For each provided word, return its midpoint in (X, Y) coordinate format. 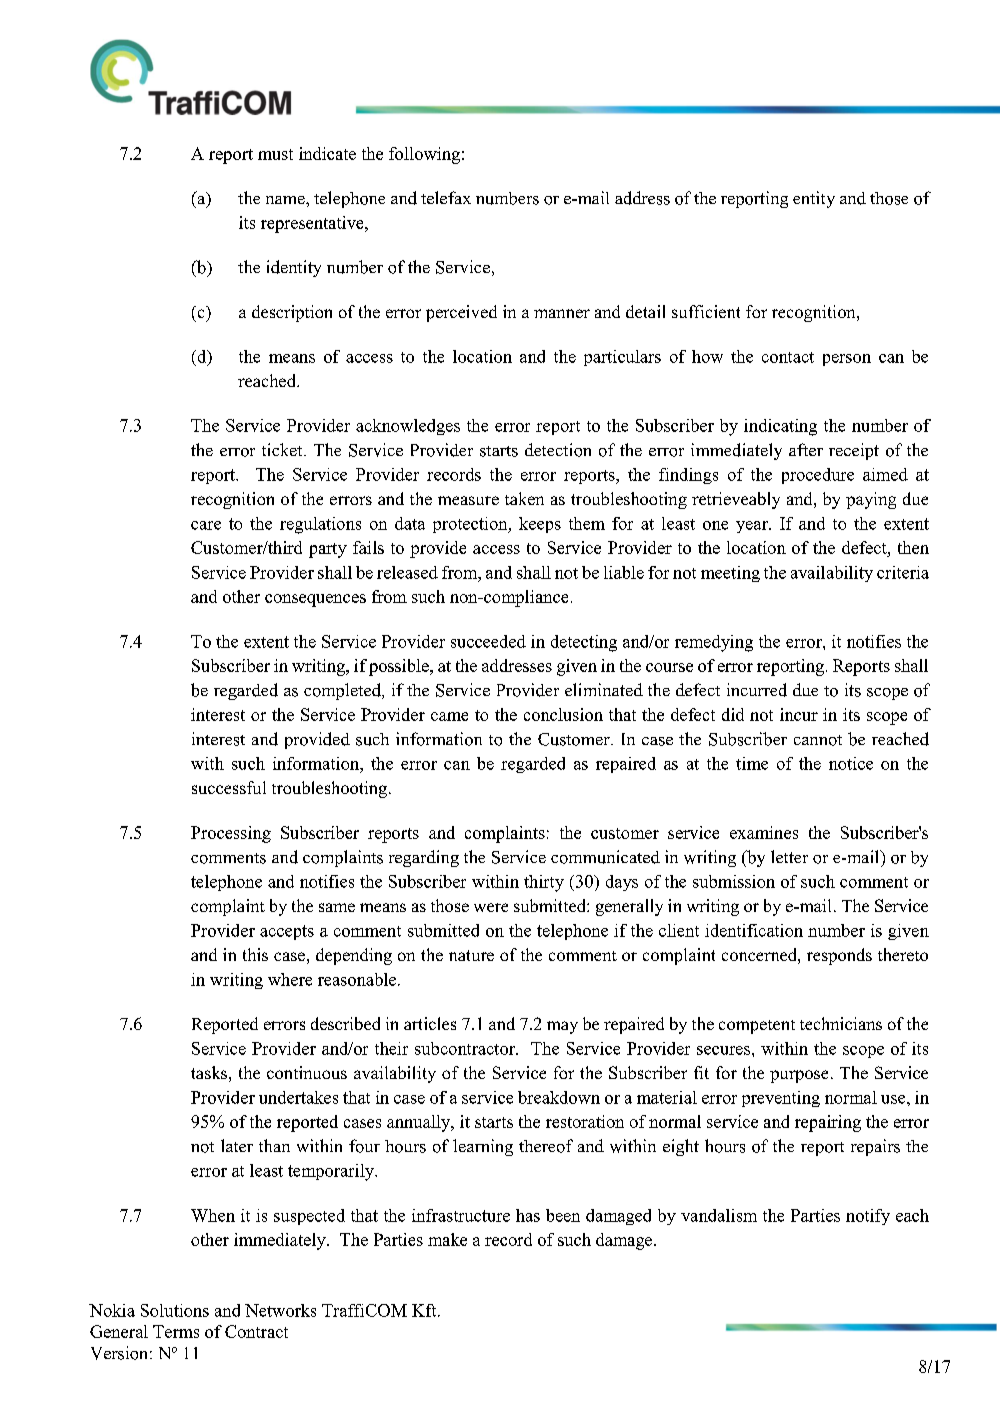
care (206, 525)
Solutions (175, 1310)
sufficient (706, 311)
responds (839, 956)
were (491, 907)
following (424, 155)
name (286, 200)
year (753, 527)
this (255, 954)
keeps (540, 525)
